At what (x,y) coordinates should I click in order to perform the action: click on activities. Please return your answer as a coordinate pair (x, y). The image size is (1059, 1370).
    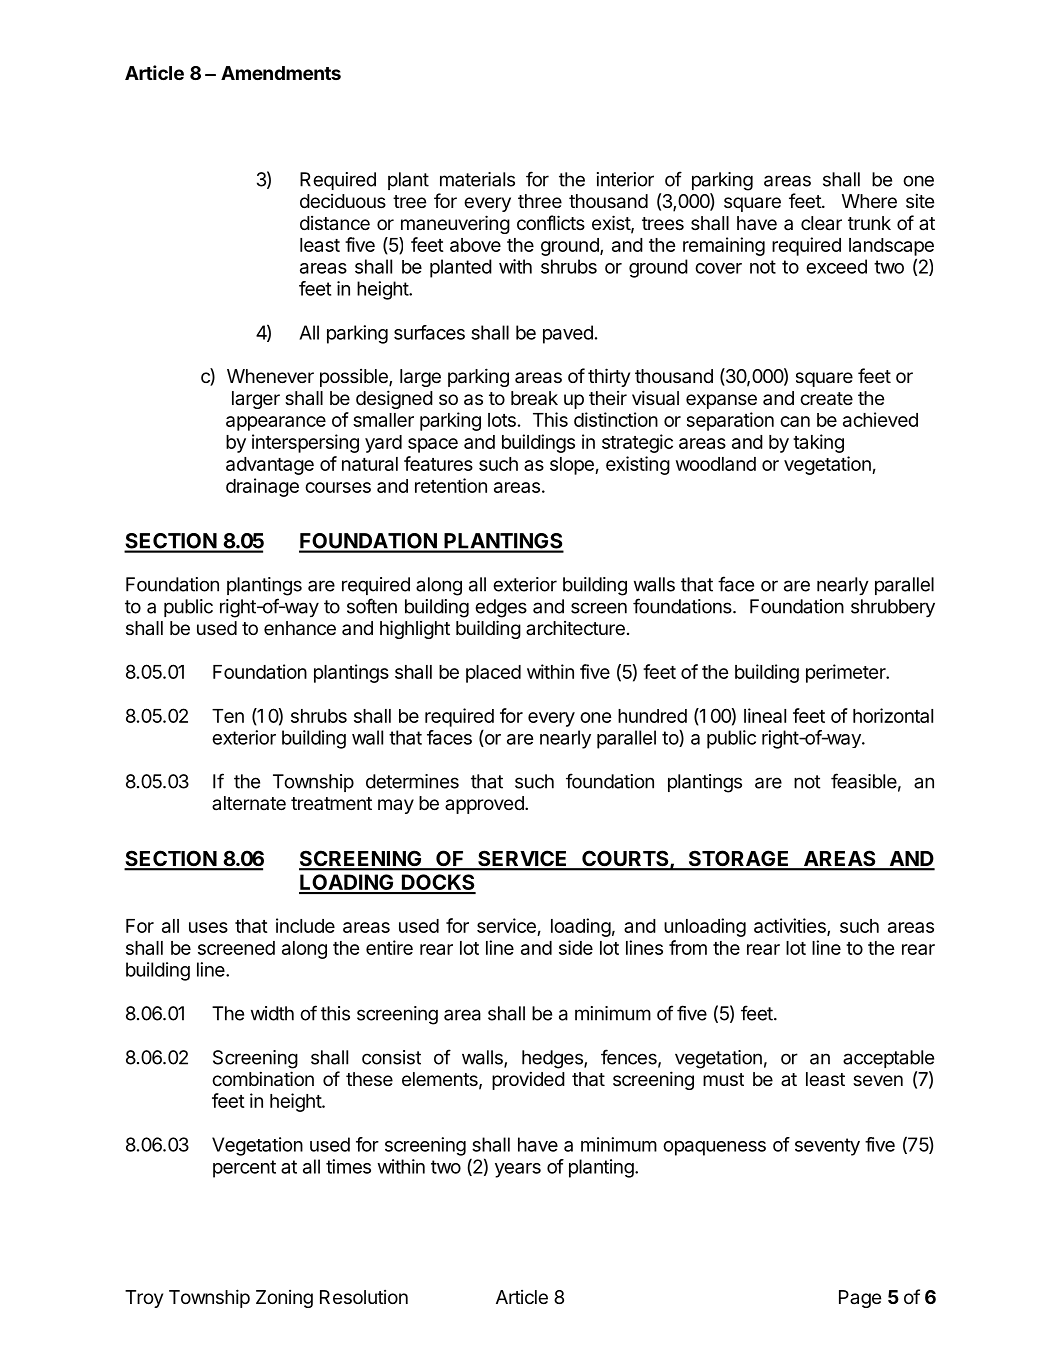
    Looking at the image, I should click on (791, 926).
